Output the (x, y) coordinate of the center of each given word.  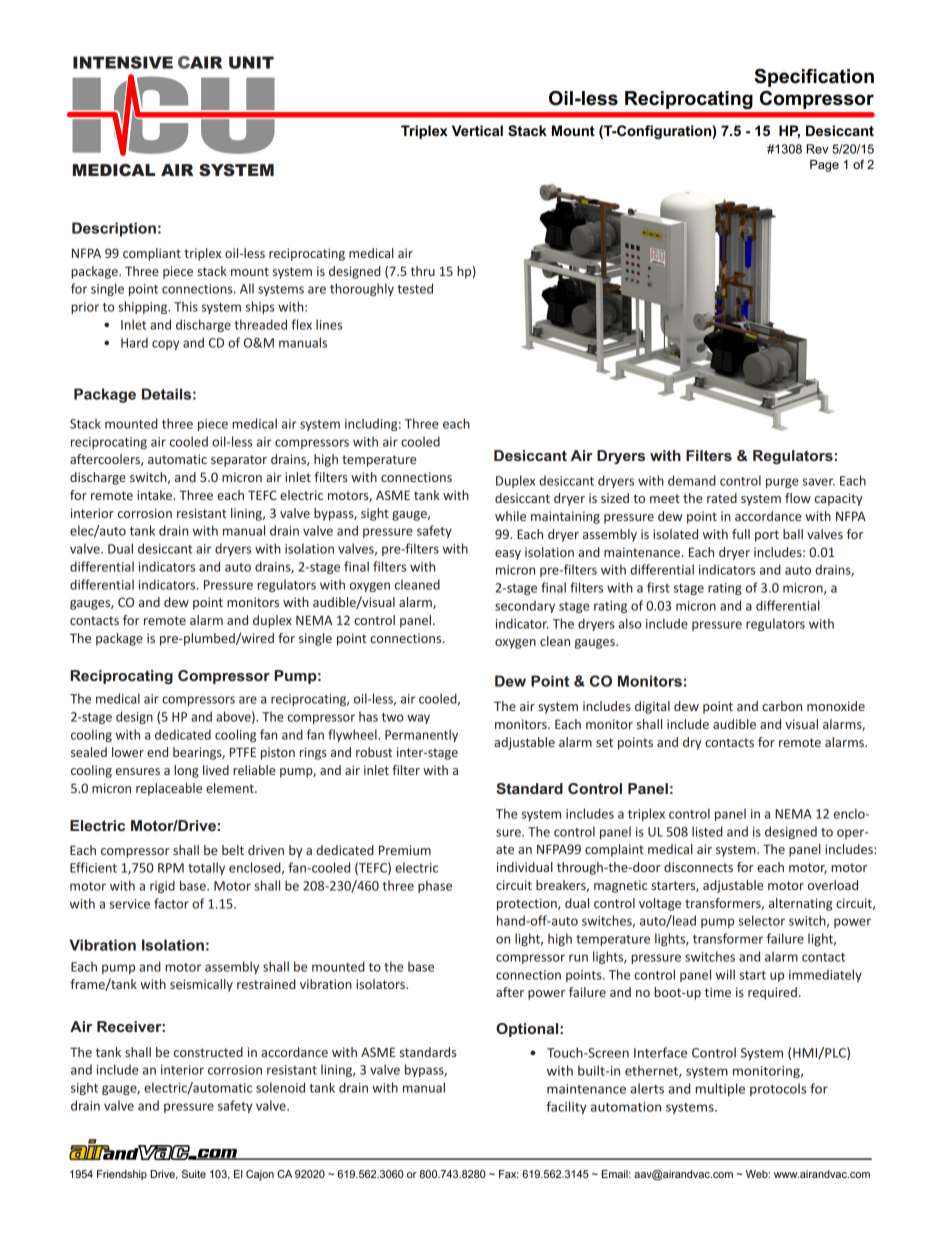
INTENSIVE (123, 62)
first (658, 587)
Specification (814, 78)
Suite (194, 1174)
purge (782, 483)
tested (415, 288)
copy (165, 345)
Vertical (477, 130)
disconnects (698, 867)
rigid (162, 886)
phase (435, 886)
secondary (525, 606)
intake (155, 495)
